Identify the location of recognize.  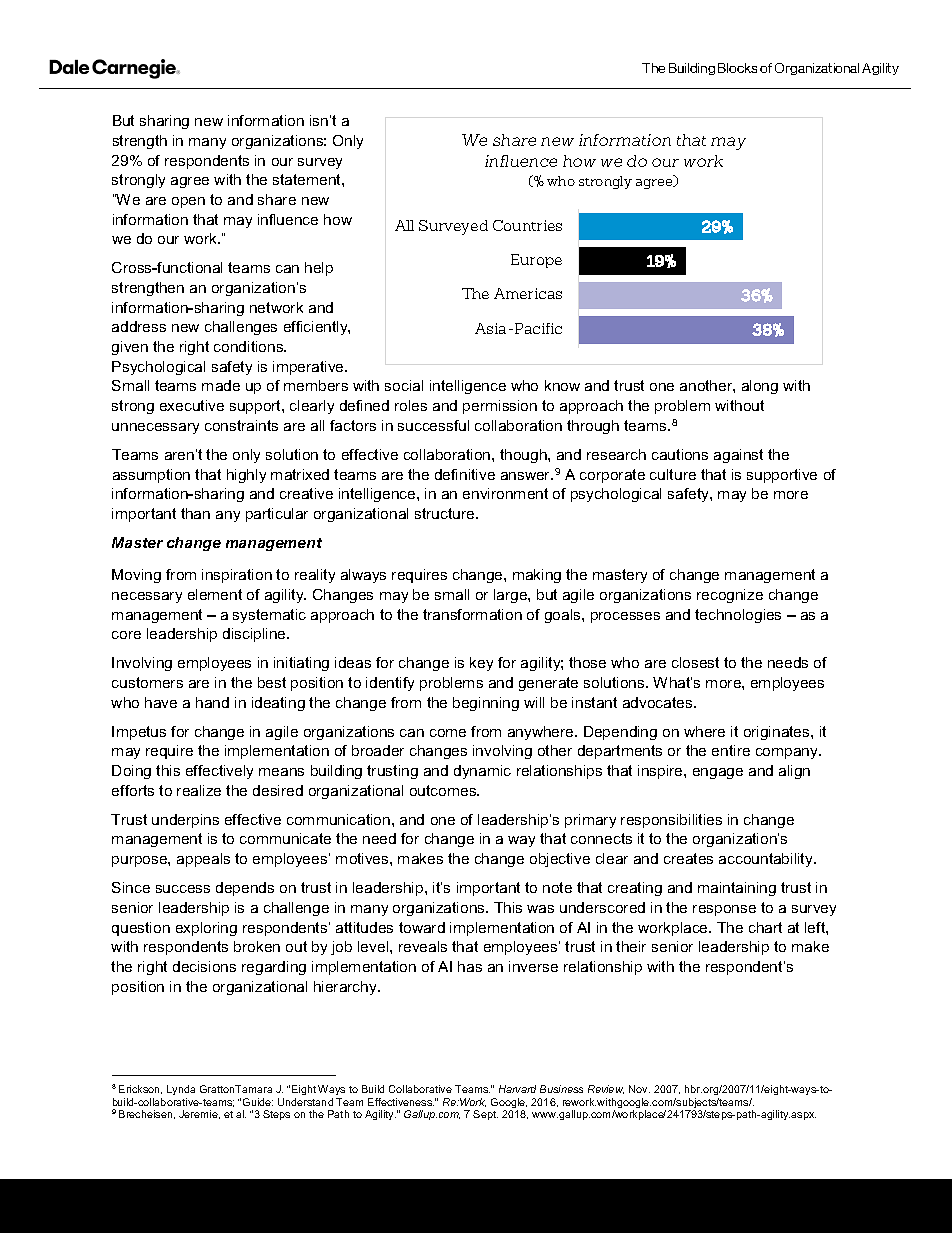
(730, 596).
